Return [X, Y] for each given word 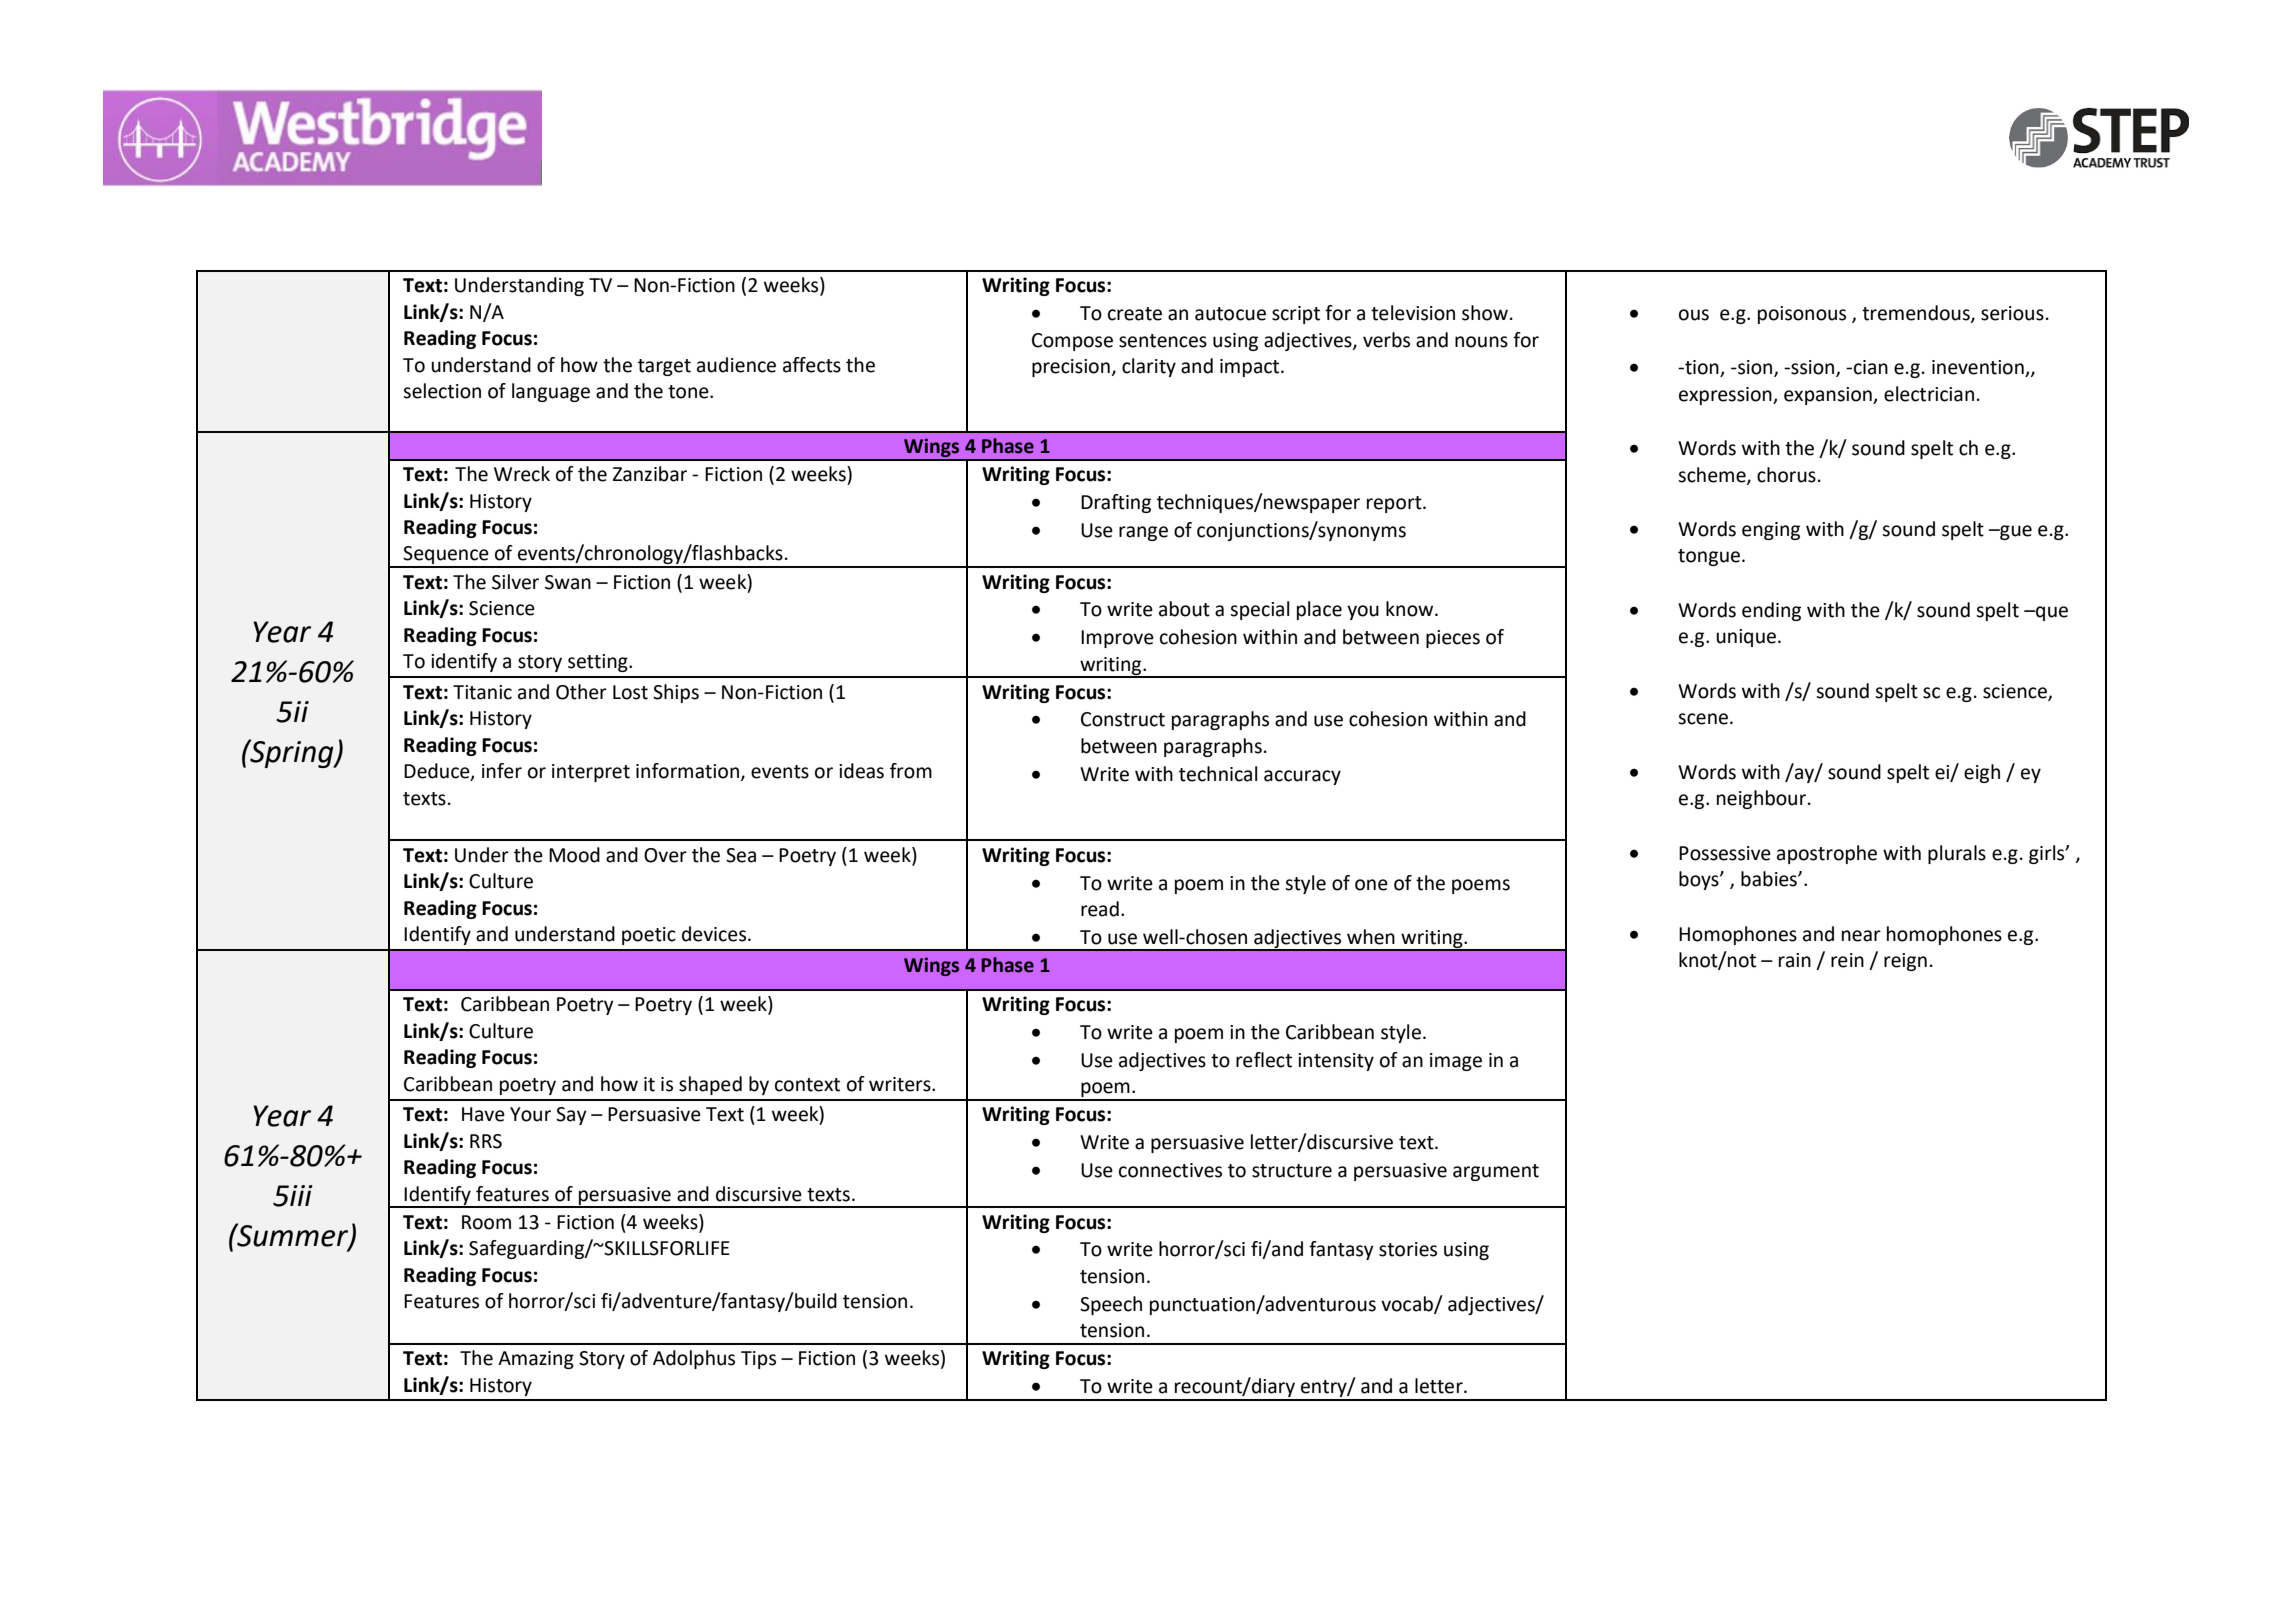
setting [599, 663]
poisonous [1802, 315]
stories [1408, 1249]
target [664, 367]
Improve [1117, 639]
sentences [1163, 341]
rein [1847, 960]
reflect [1264, 1060]
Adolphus [694, 1359]
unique [1746, 638]
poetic [649, 936]
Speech [1111, 1305]
